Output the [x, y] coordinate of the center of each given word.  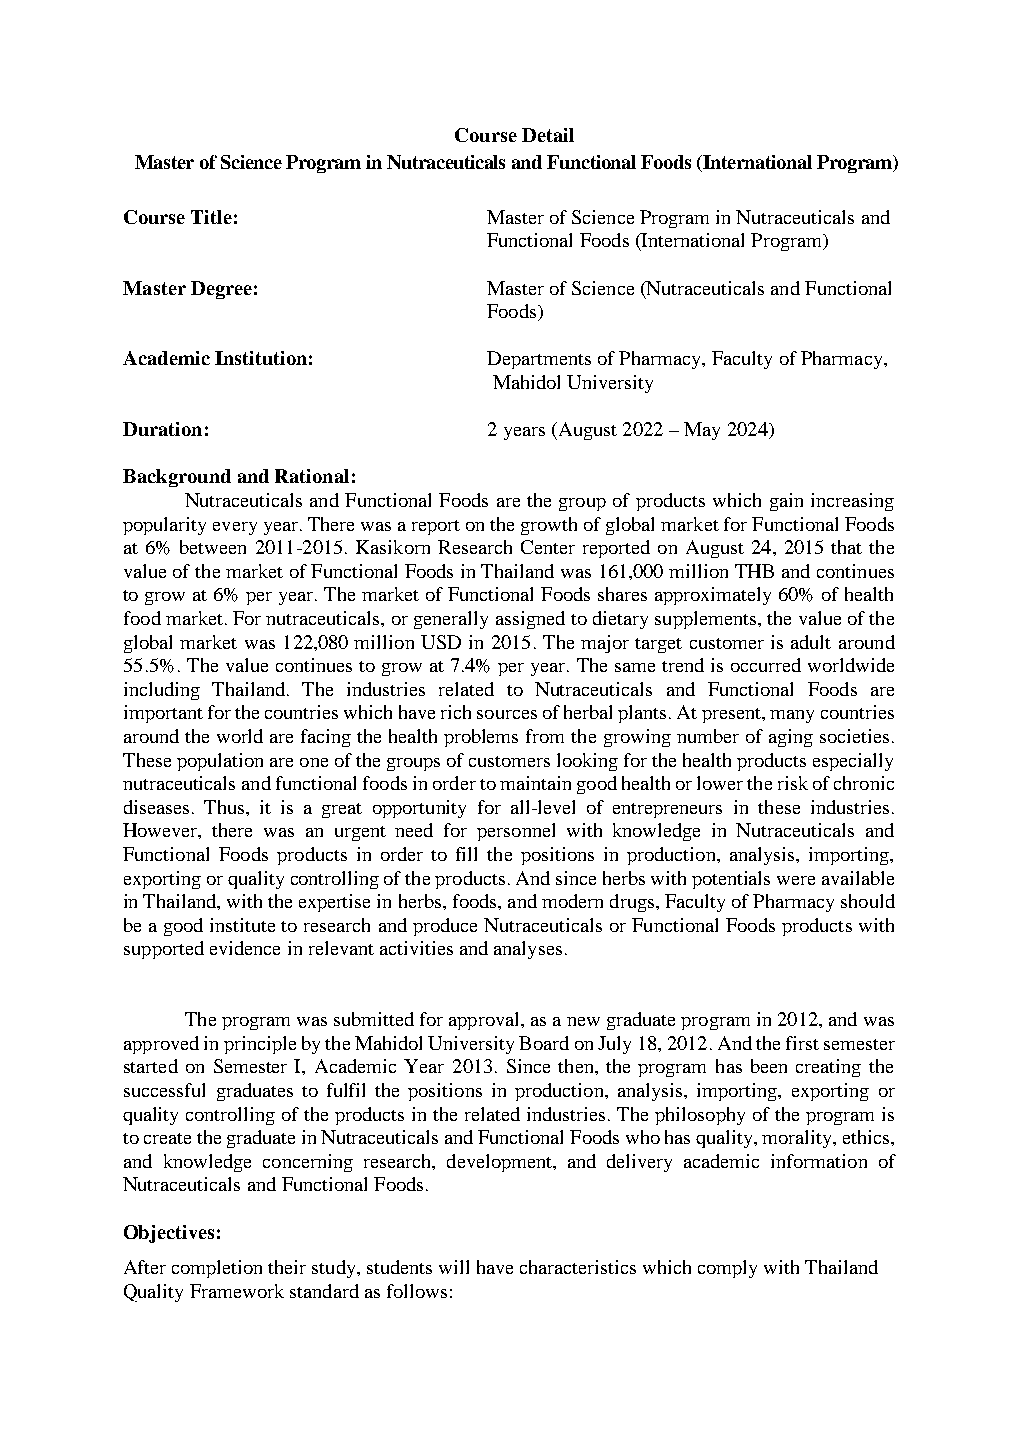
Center [548, 547]
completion [217, 1269]
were [796, 880]
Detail [548, 135]
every [235, 528]
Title [211, 217]
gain [786, 502]
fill [466, 854]
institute [242, 925]
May [702, 431]
